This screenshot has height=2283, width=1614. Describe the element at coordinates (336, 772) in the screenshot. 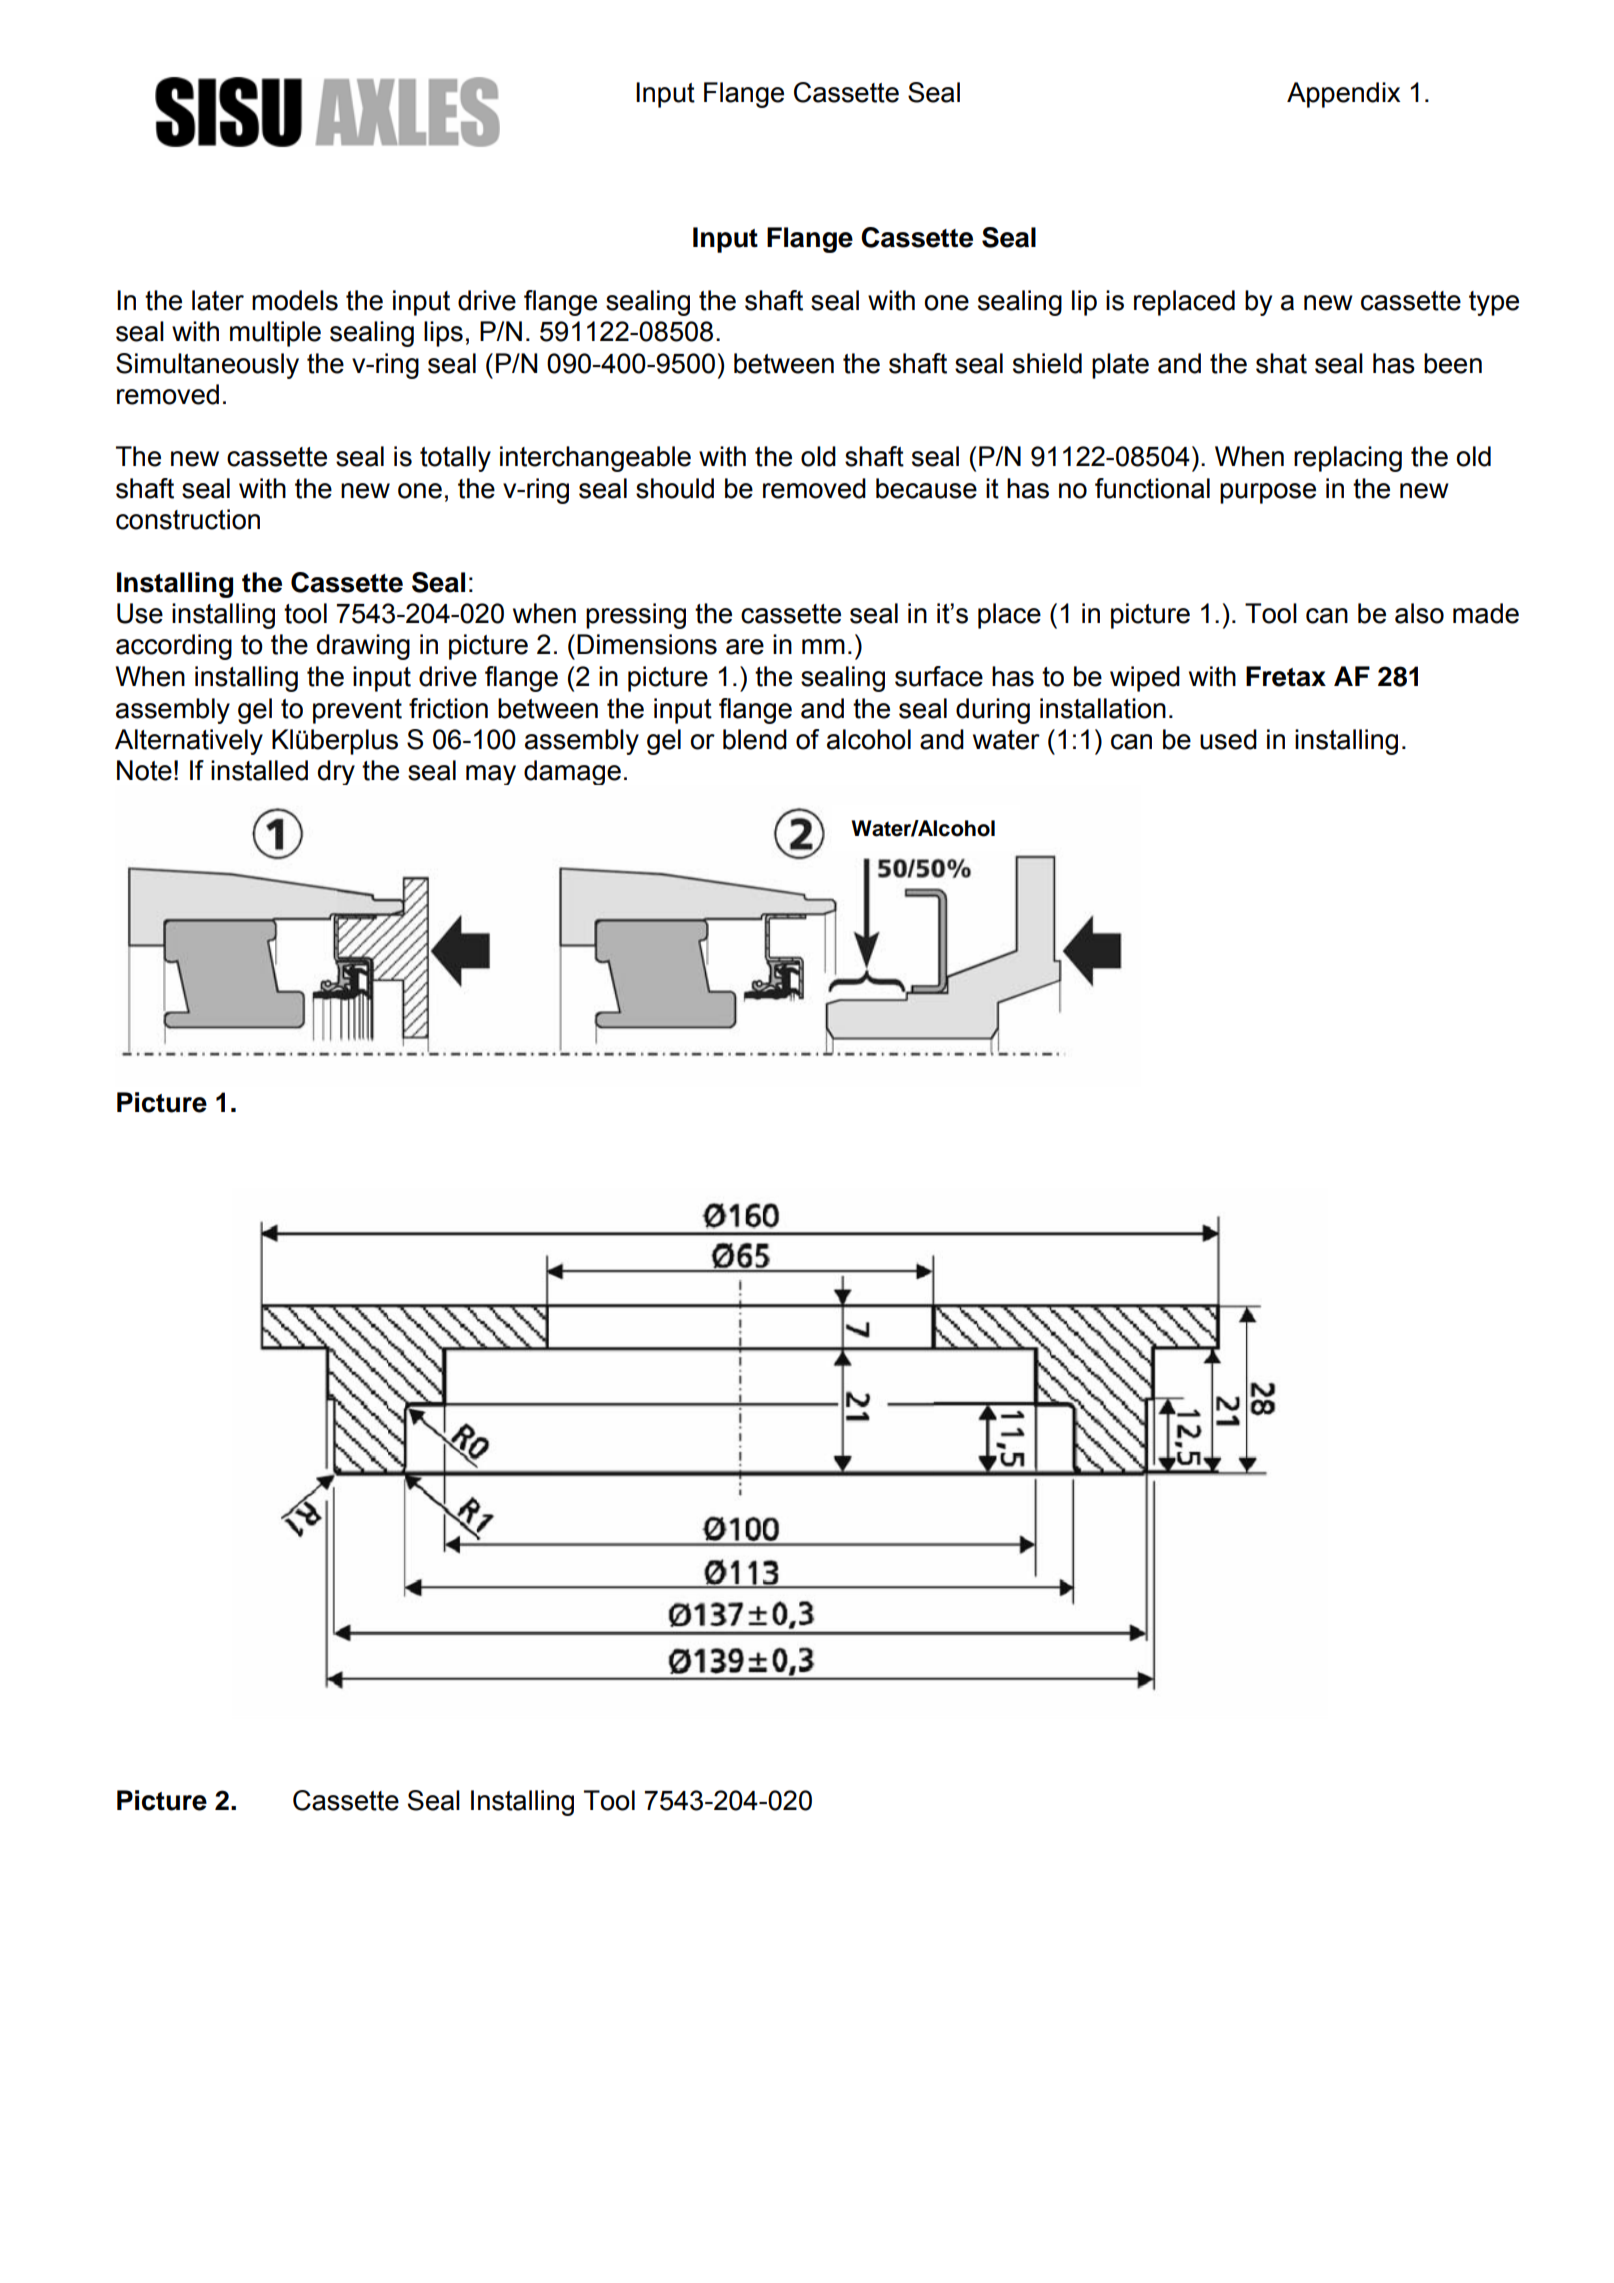

I see `dry` at that location.
